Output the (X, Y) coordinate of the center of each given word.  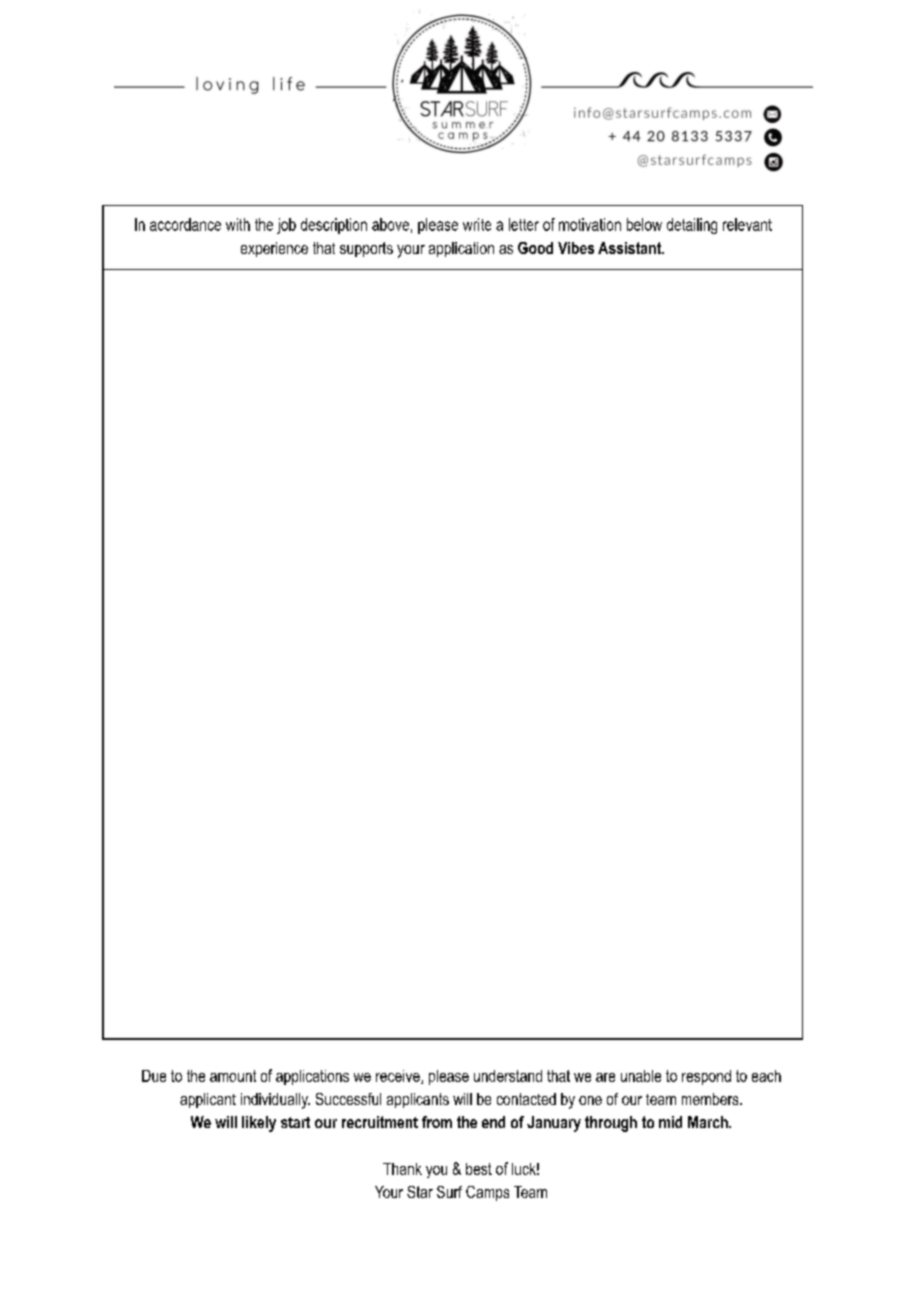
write (477, 224)
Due (154, 1076)
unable (641, 1076)
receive (399, 1077)
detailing (692, 226)
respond (706, 1077)
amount (233, 1076)
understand (508, 1076)
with (238, 224)
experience (274, 249)
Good (535, 248)
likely (259, 1124)
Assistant (631, 248)
